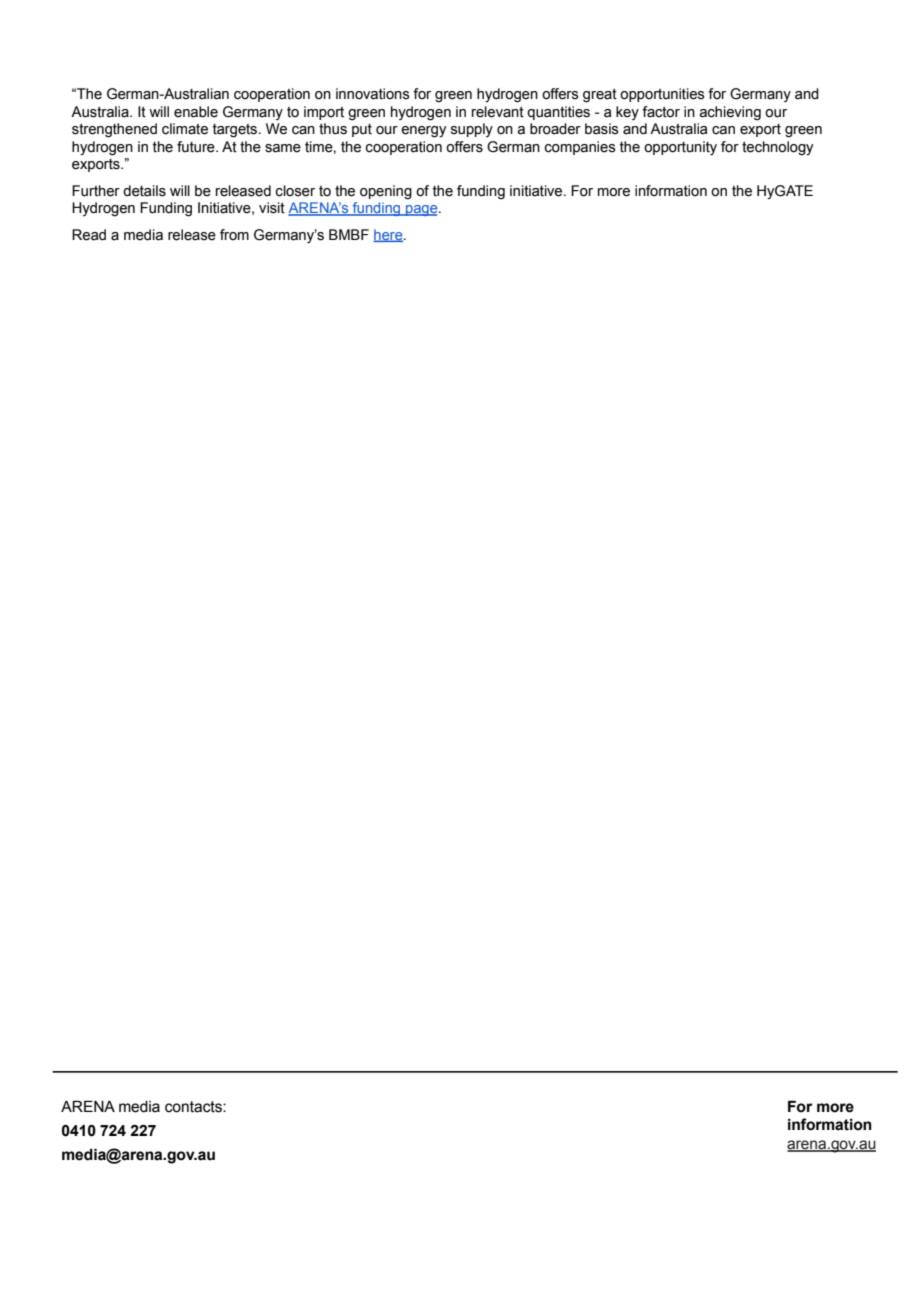  What do you see at coordinates (389, 235) in the screenshot?
I see `here` at bounding box center [389, 235].
